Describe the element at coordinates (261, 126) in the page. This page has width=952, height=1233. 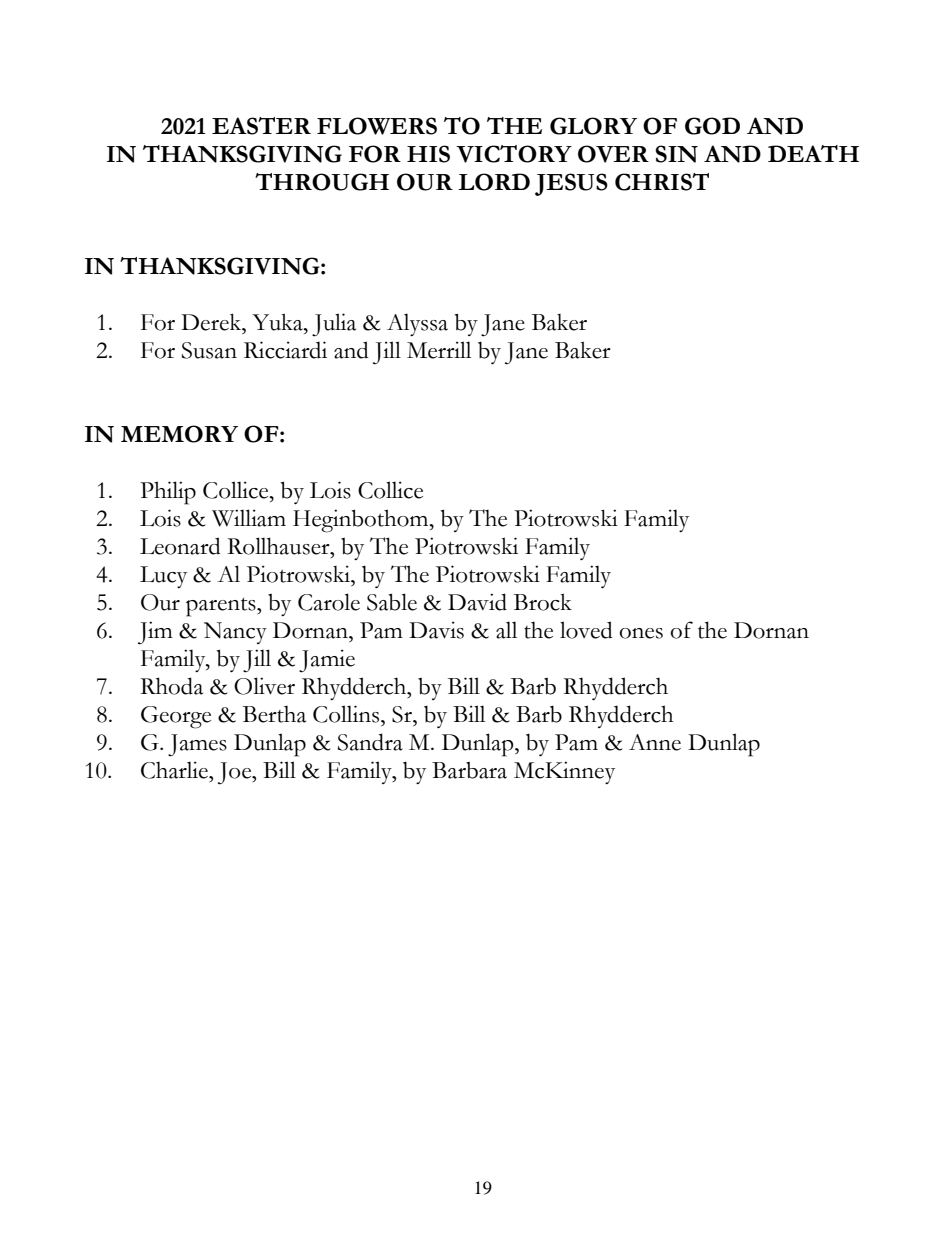
I see `EASTER` at that location.
